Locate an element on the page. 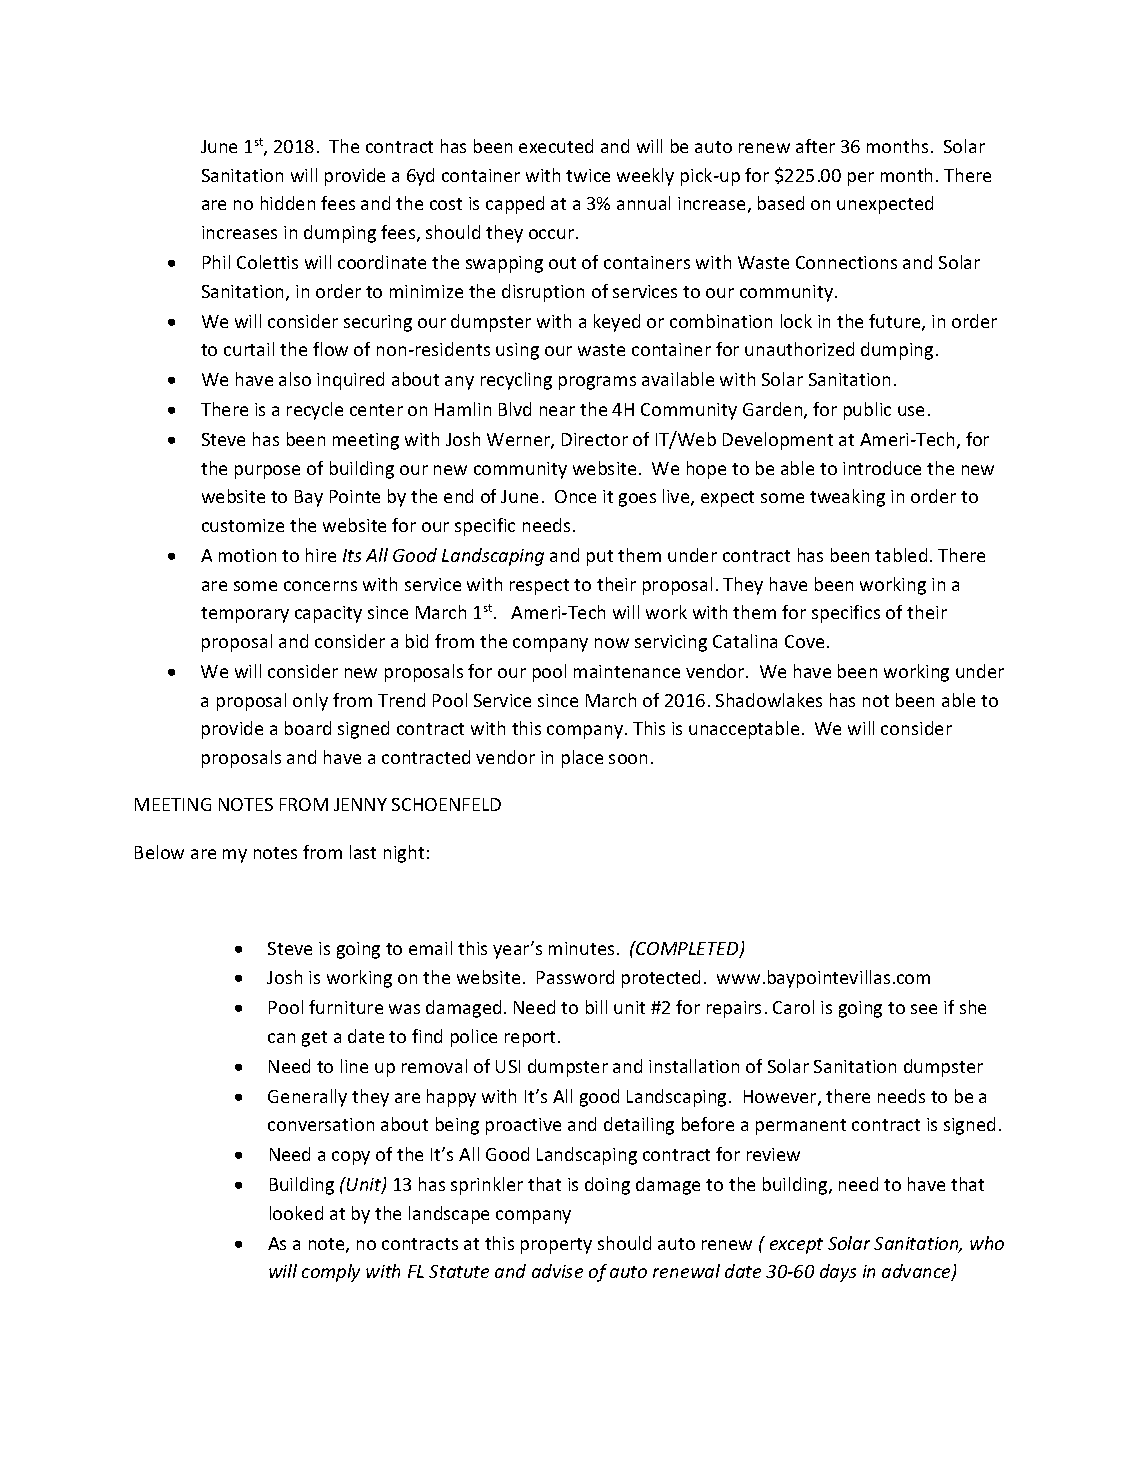 The width and height of the image is (1139, 1474). hidden is located at coordinates (288, 203).
